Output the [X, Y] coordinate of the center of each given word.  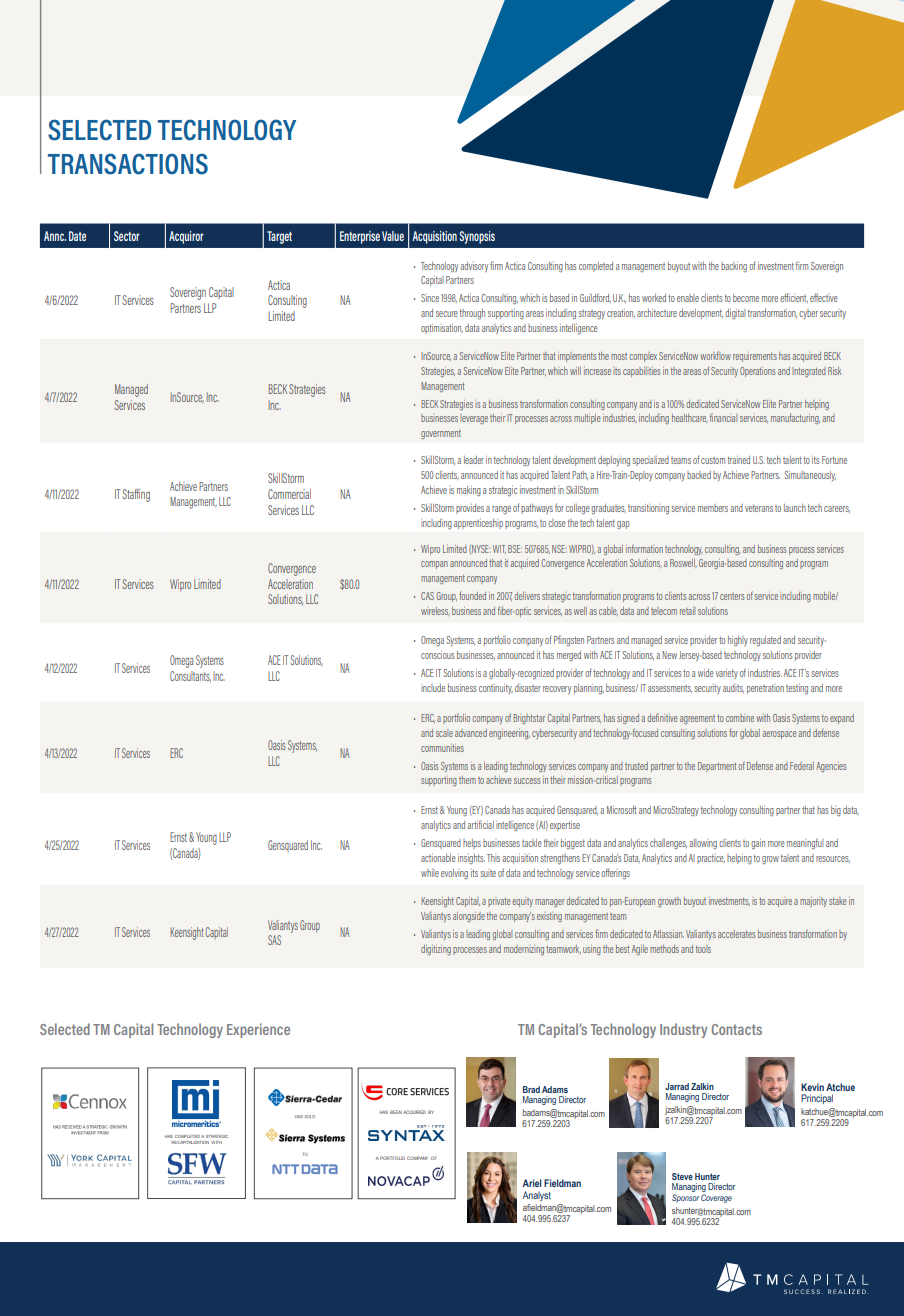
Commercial [289, 494]
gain [758, 844]
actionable [438, 858]
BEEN [396, 1112]
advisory [474, 267]
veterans [759, 508]
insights [471, 859]
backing [734, 267]
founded [472, 596]
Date [77, 236]
